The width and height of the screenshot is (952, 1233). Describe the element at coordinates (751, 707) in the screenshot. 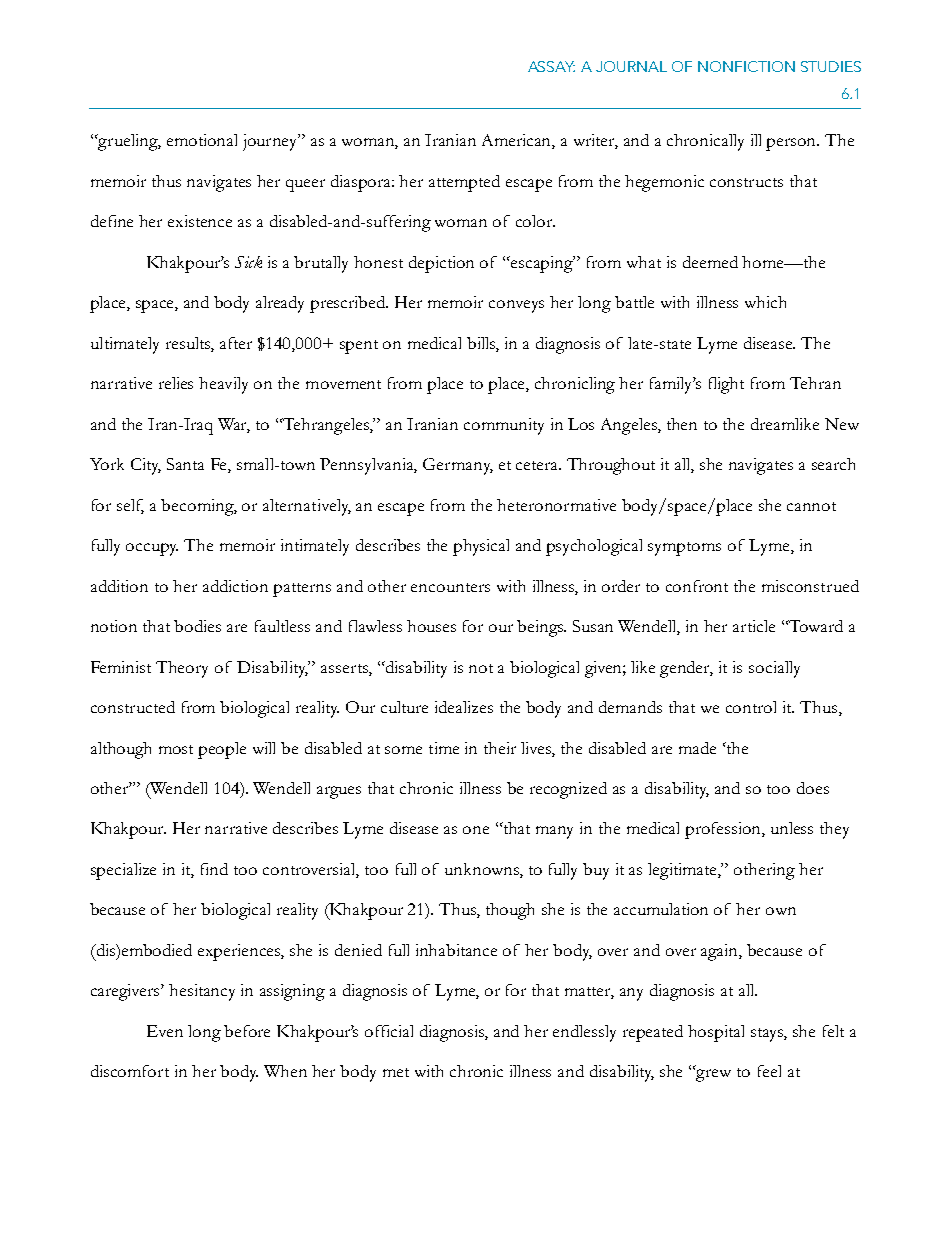

I see `control` at that location.
